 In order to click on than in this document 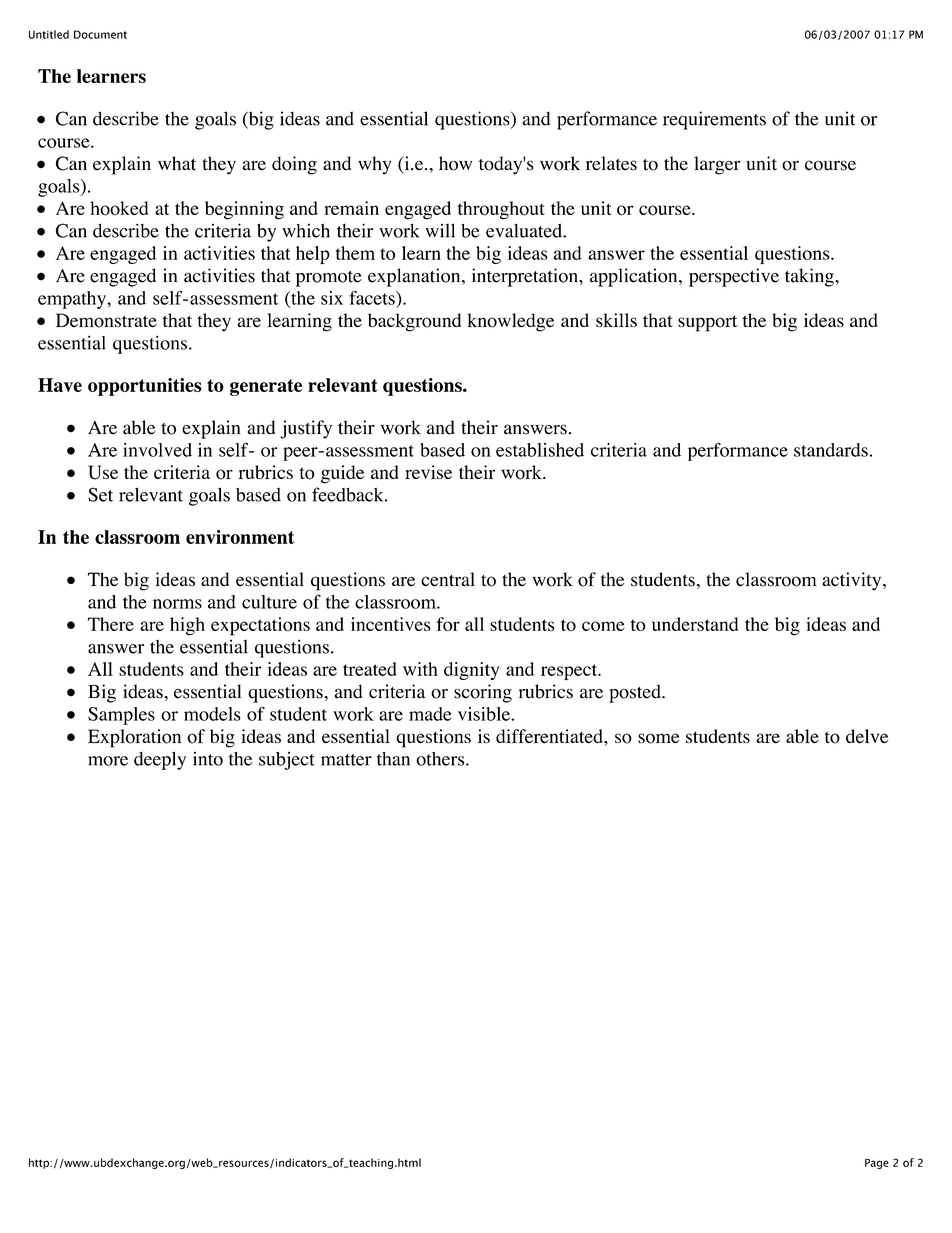, I will do `click(393, 759)`.
